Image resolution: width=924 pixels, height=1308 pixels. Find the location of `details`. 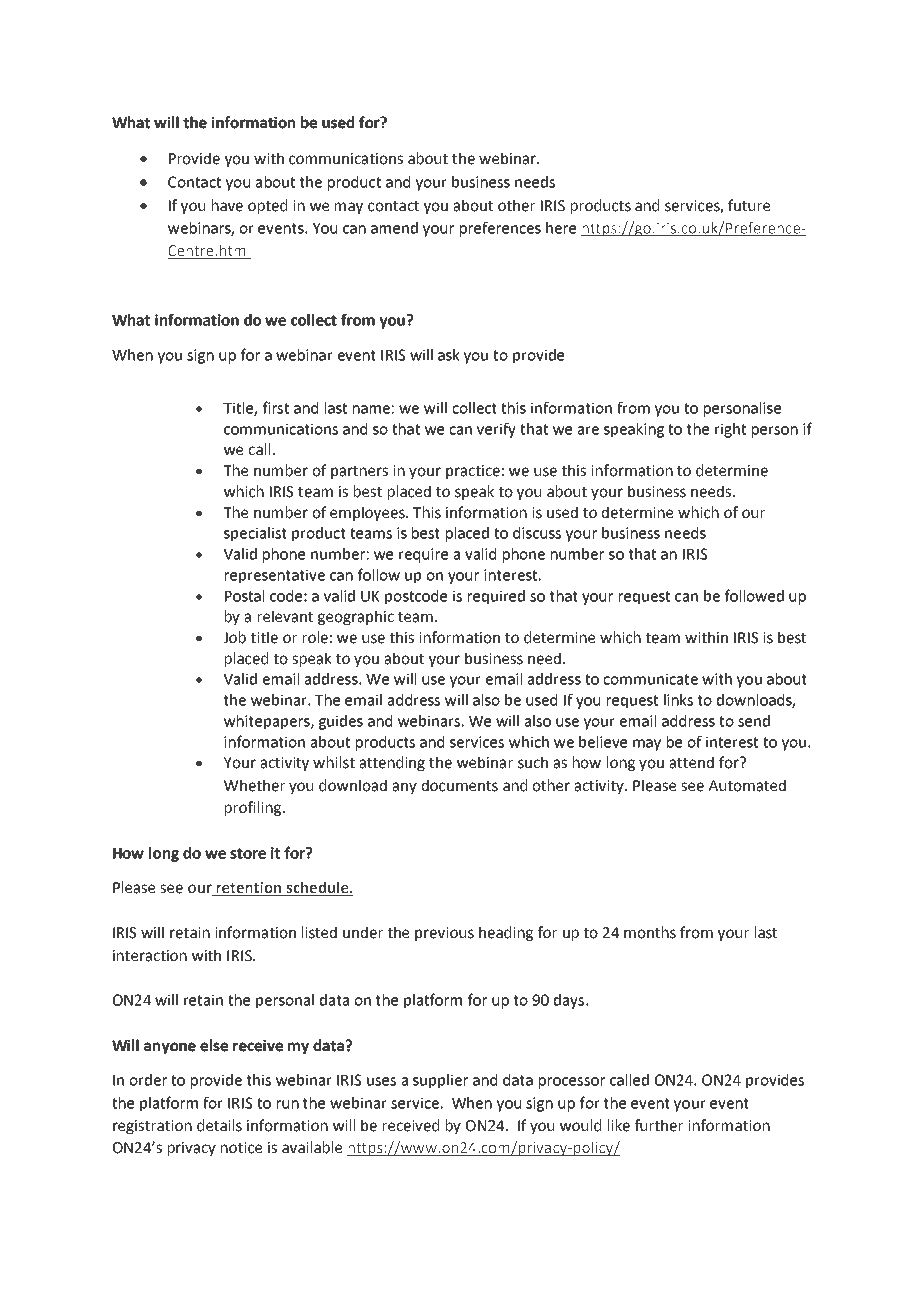

details is located at coordinates (219, 1125).
